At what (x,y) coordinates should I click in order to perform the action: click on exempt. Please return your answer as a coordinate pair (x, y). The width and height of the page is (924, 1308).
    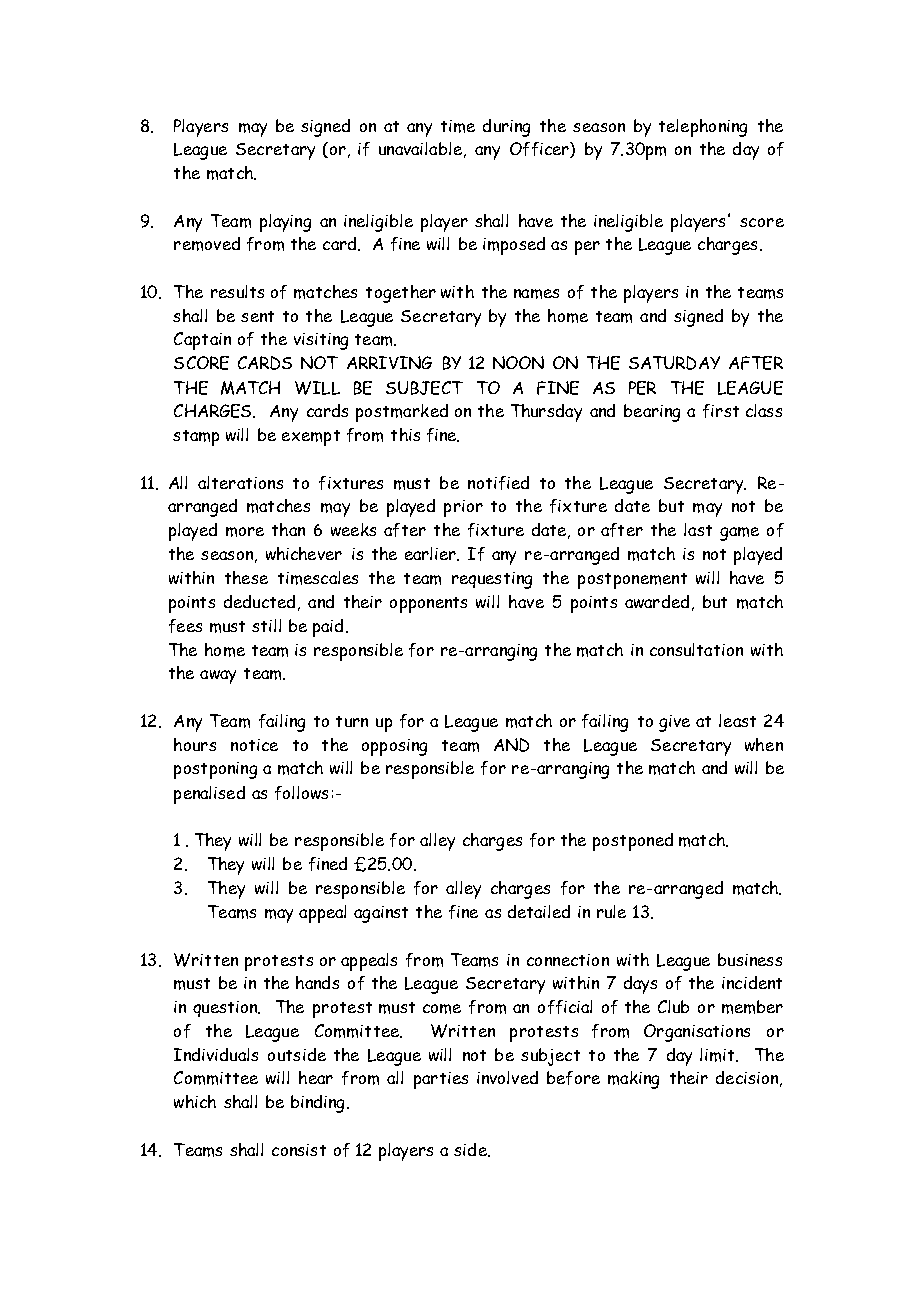
    Looking at the image, I should click on (311, 438).
